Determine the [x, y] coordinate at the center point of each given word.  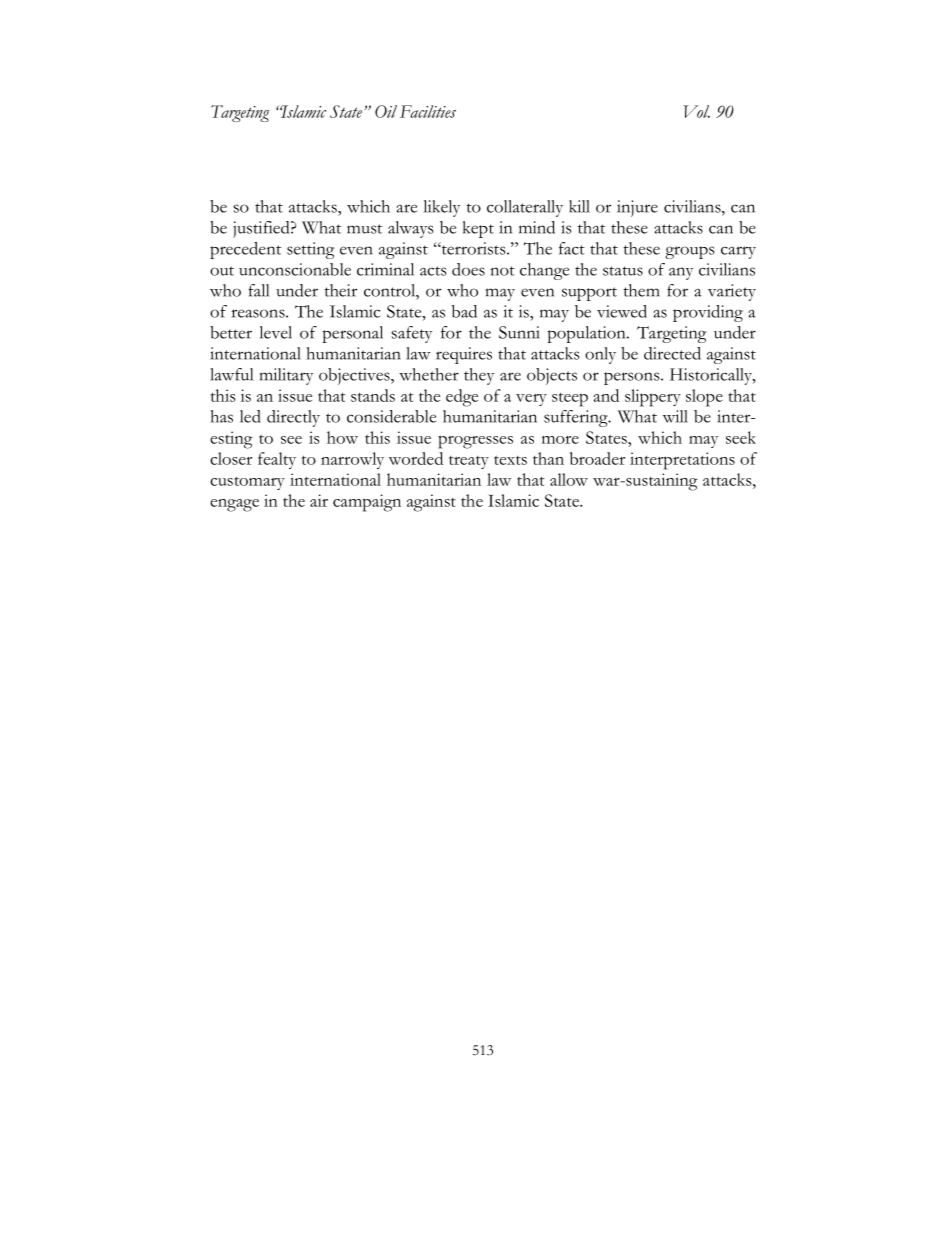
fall [258, 290]
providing [708, 313]
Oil [386, 111]
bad [464, 311]
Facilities [428, 111]
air [319, 500]
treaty [469, 462]
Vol [696, 111]
